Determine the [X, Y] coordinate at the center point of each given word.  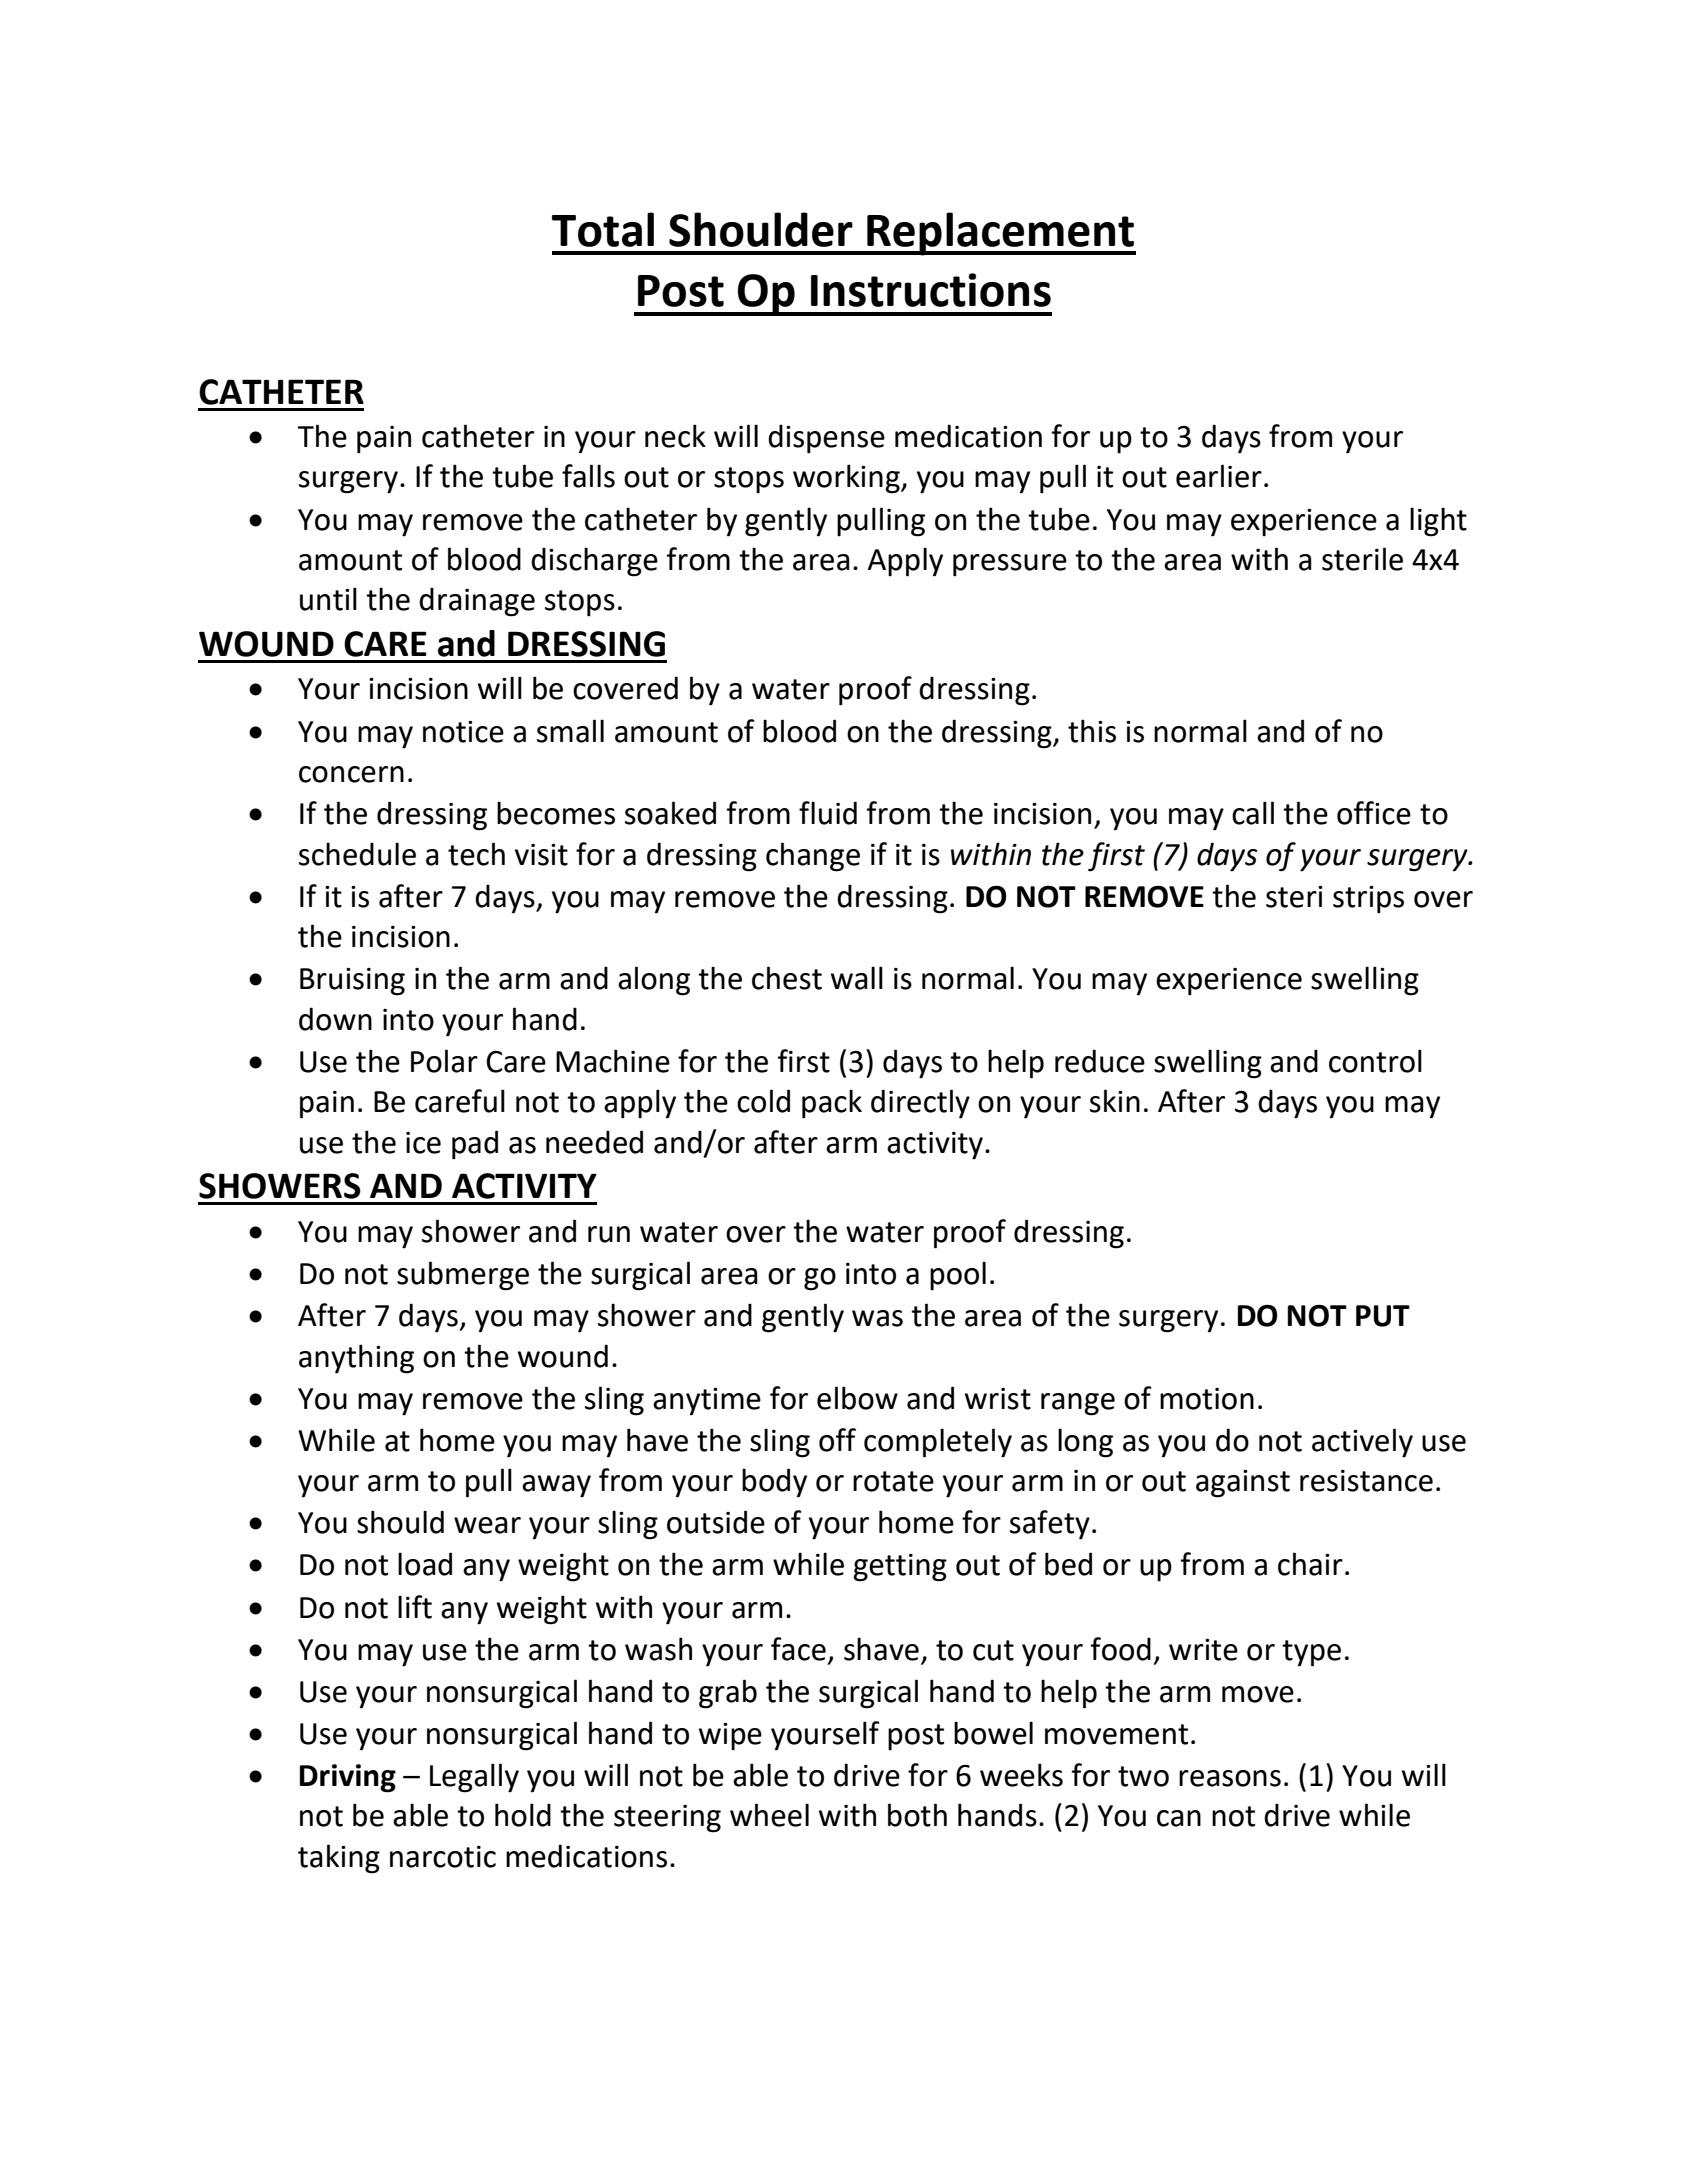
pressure [1010, 565]
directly [920, 1104]
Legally [474, 1778]
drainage [477, 602]
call [1253, 813]
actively [1362, 1443]
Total [603, 229]
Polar [444, 1061]
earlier [1219, 476]
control [1375, 1061]
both [917, 1815]
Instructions [931, 290]
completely [938, 1443]
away [556, 1486]
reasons [1230, 1778]
